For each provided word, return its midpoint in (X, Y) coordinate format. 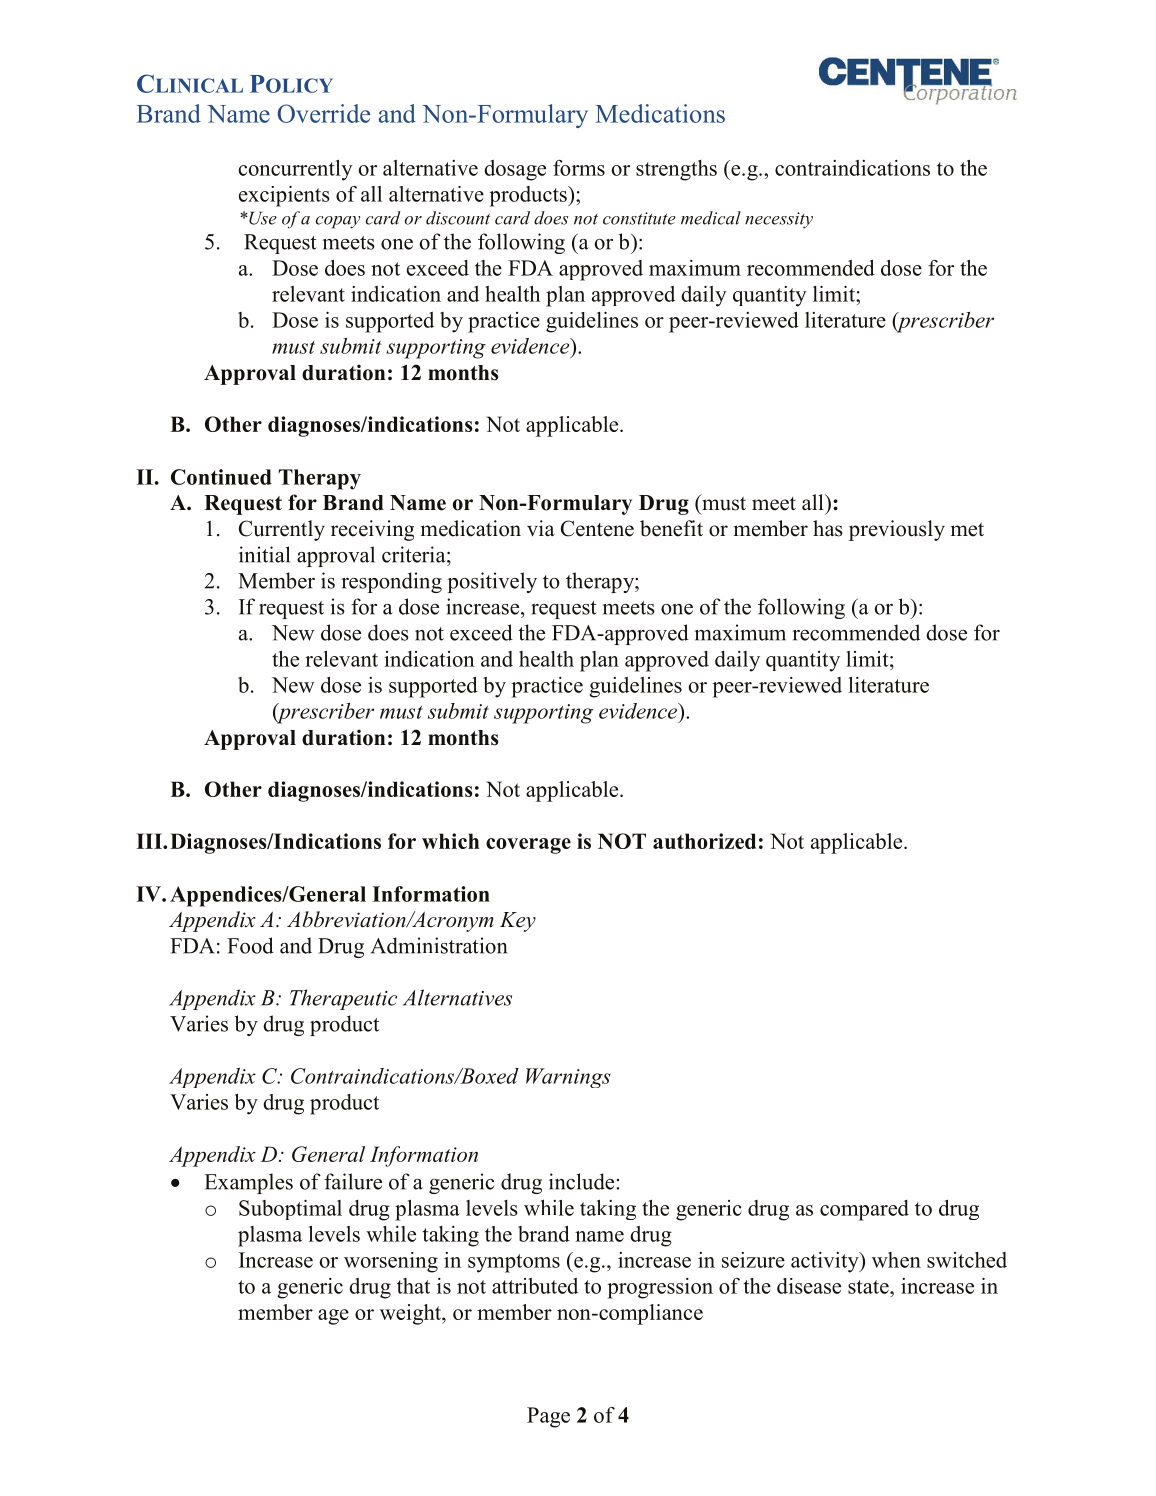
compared (864, 1210)
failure (353, 1181)
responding (391, 582)
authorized (704, 841)
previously (897, 530)
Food (250, 945)
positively (492, 582)
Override (323, 113)
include (583, 1181)
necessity (779, 220)
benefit (671, 528)
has (828, 528)
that (413, 1286)
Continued (221, 477)
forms (579, 168)
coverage (528, 846)
